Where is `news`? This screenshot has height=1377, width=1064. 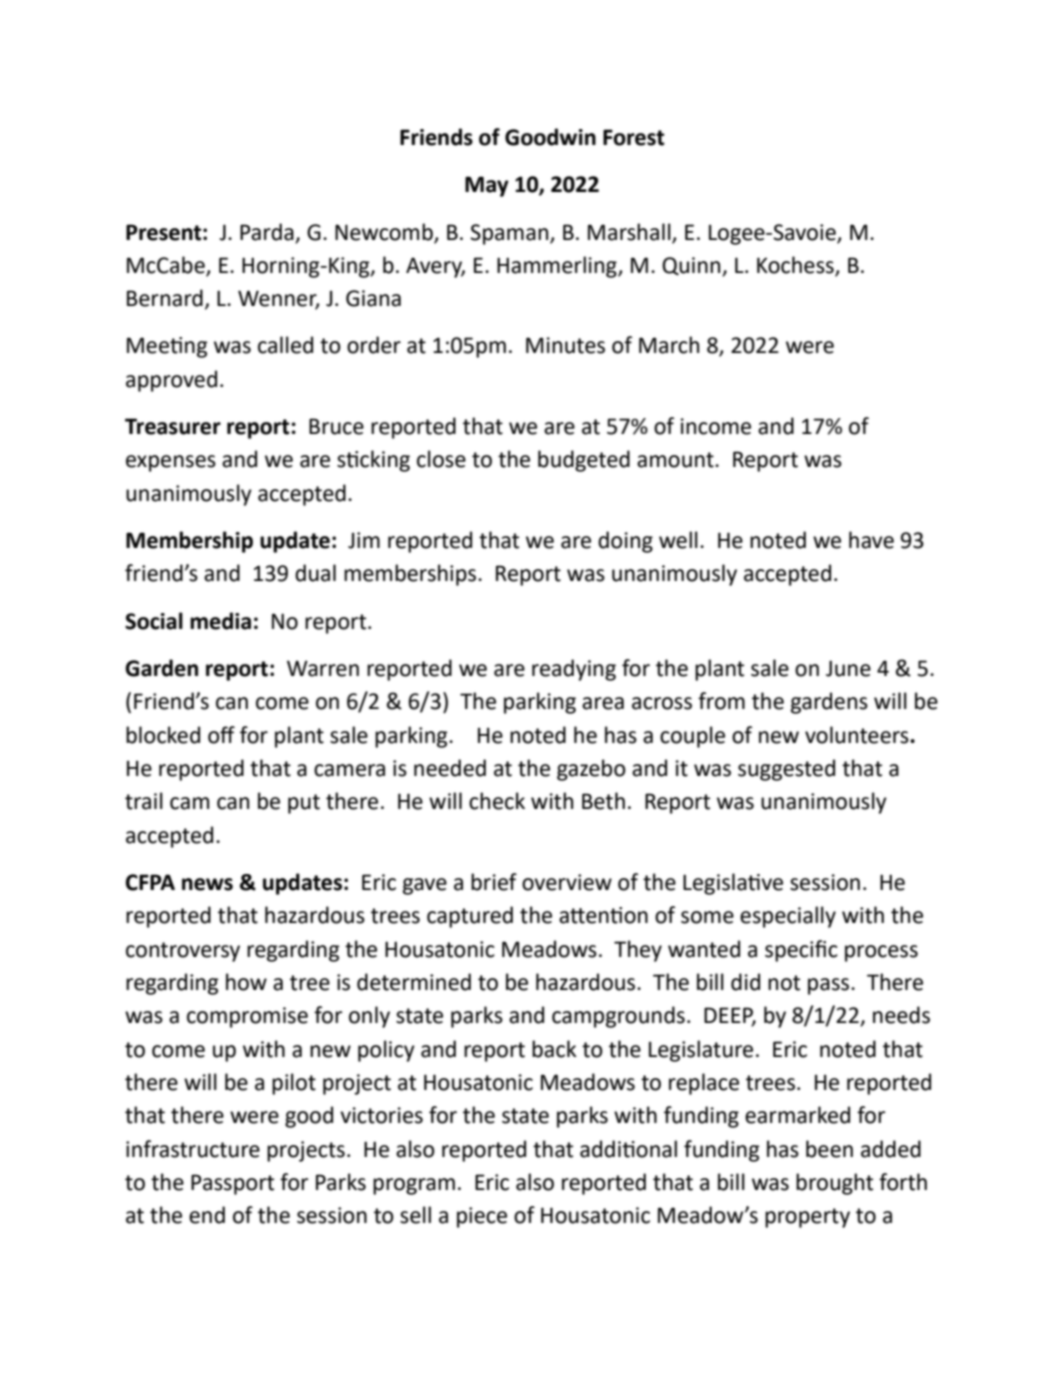
news is located at coordinates (207, 884).
